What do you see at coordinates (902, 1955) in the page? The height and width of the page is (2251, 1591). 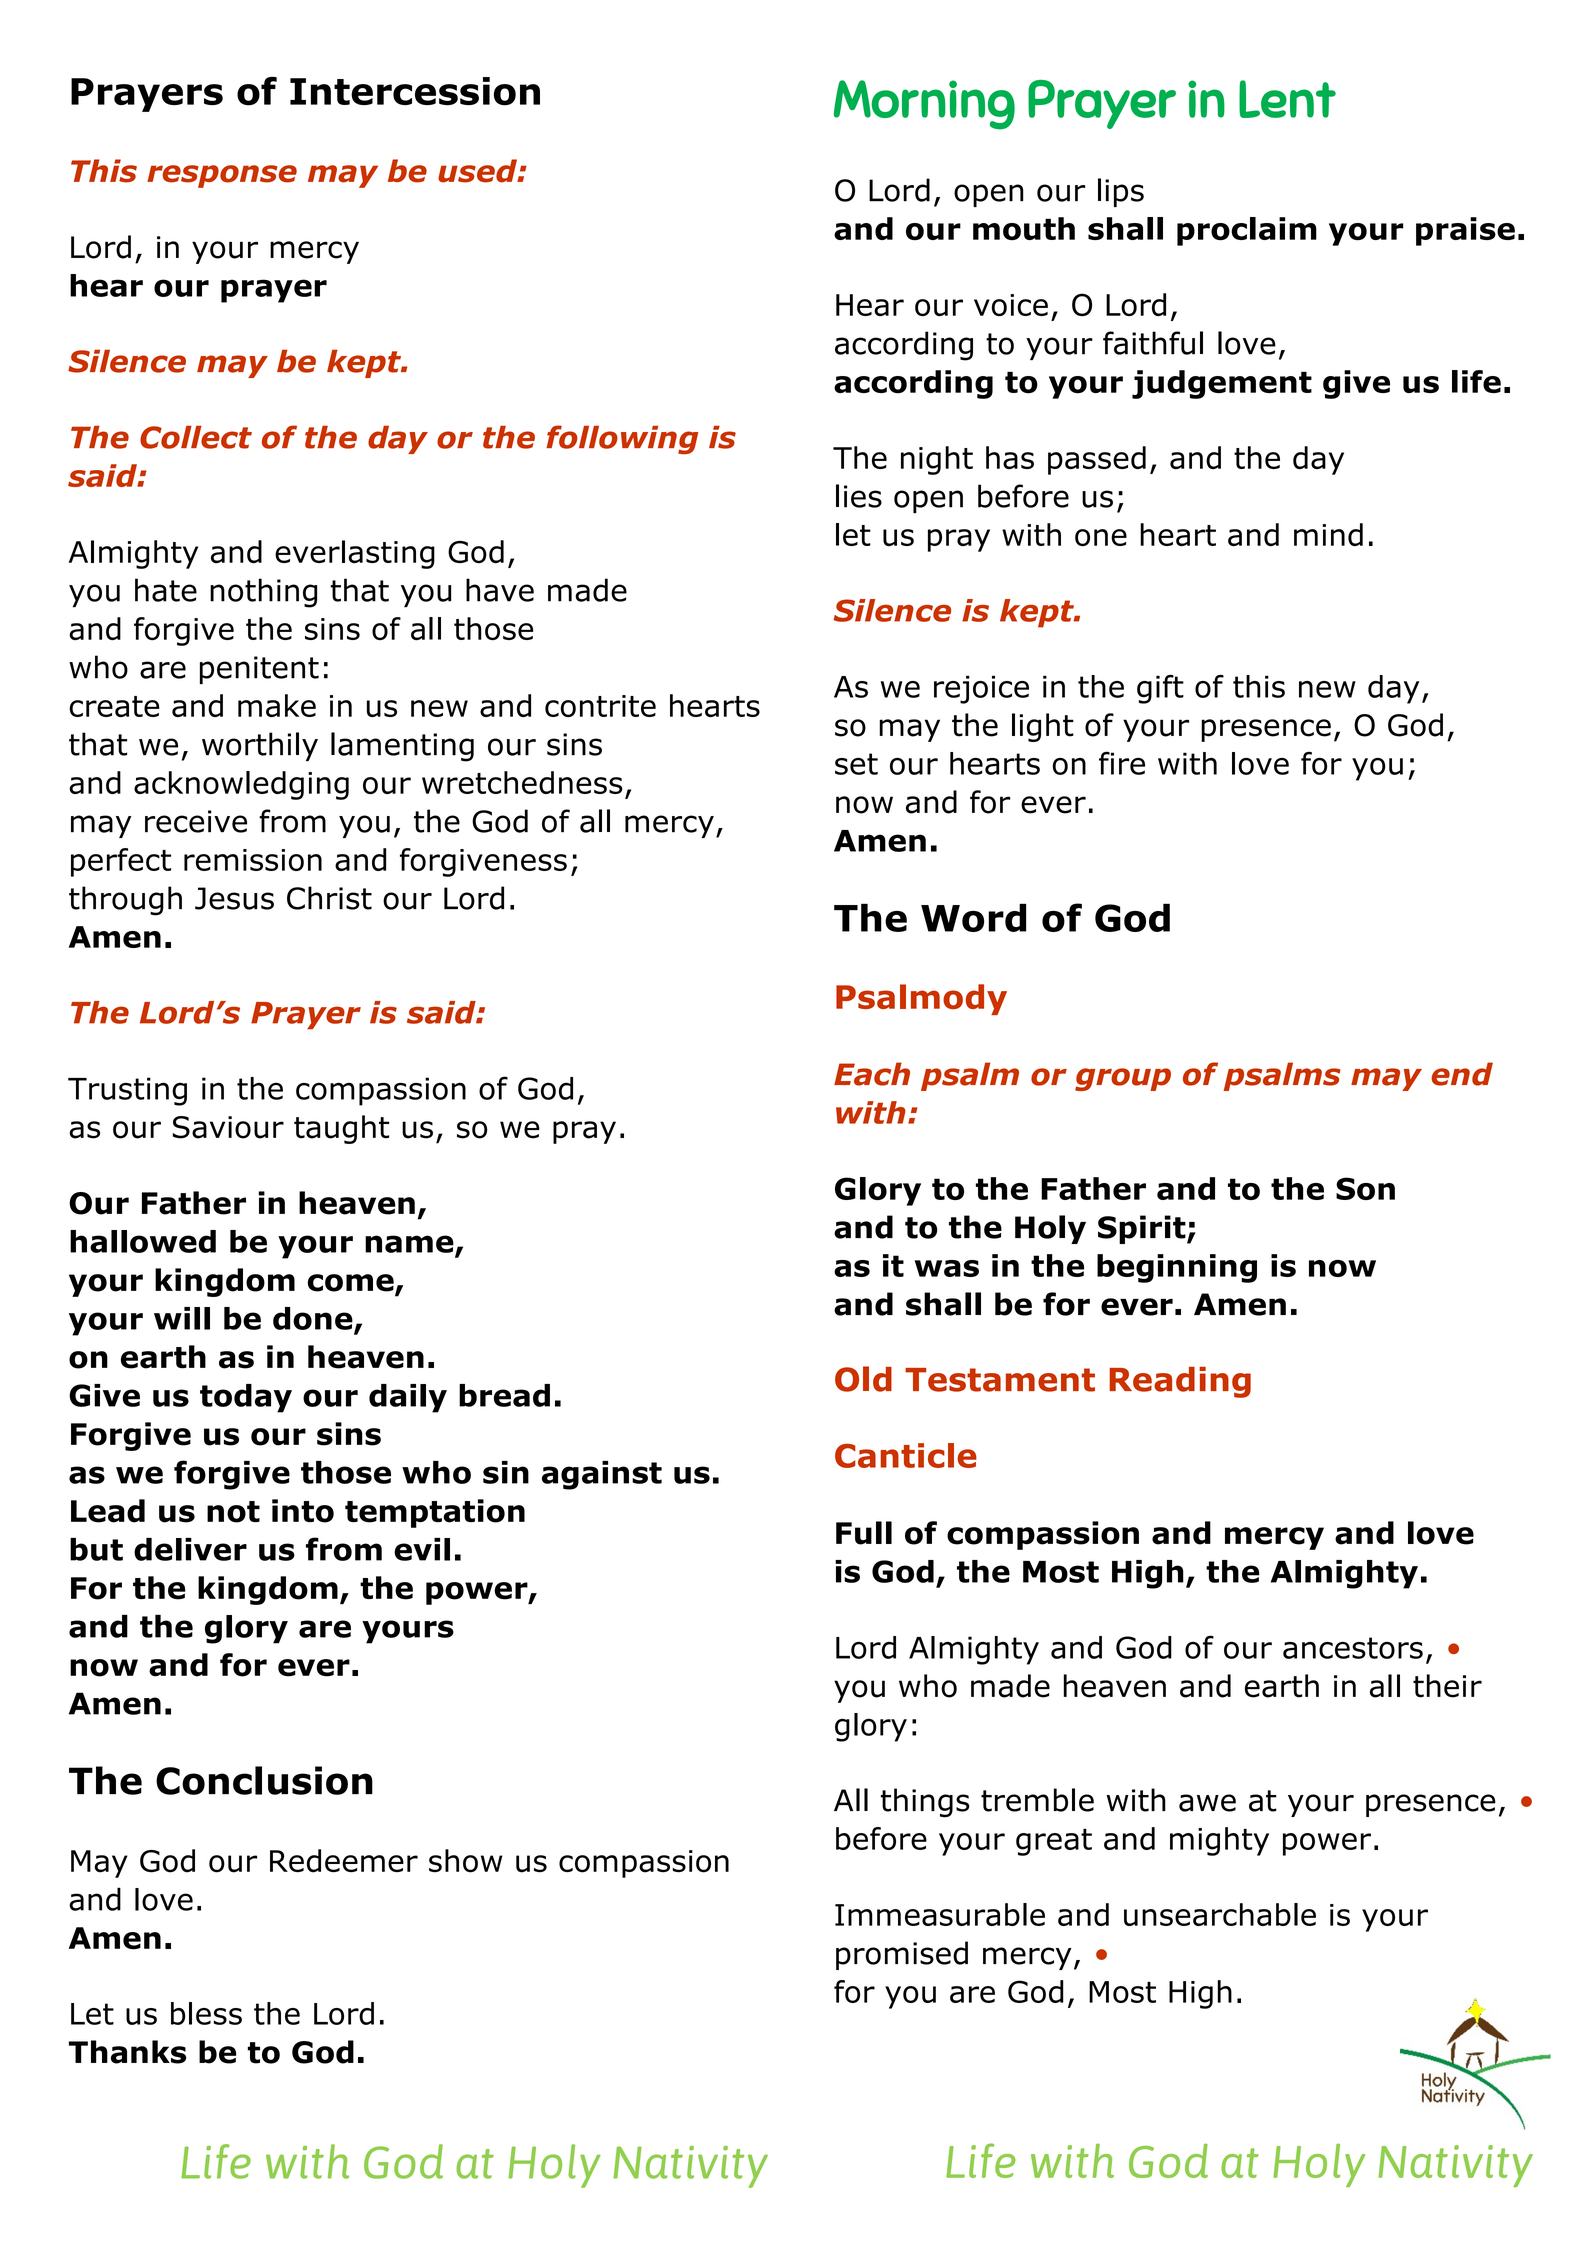 I see `promised` at bounding box center [902, 1955].
